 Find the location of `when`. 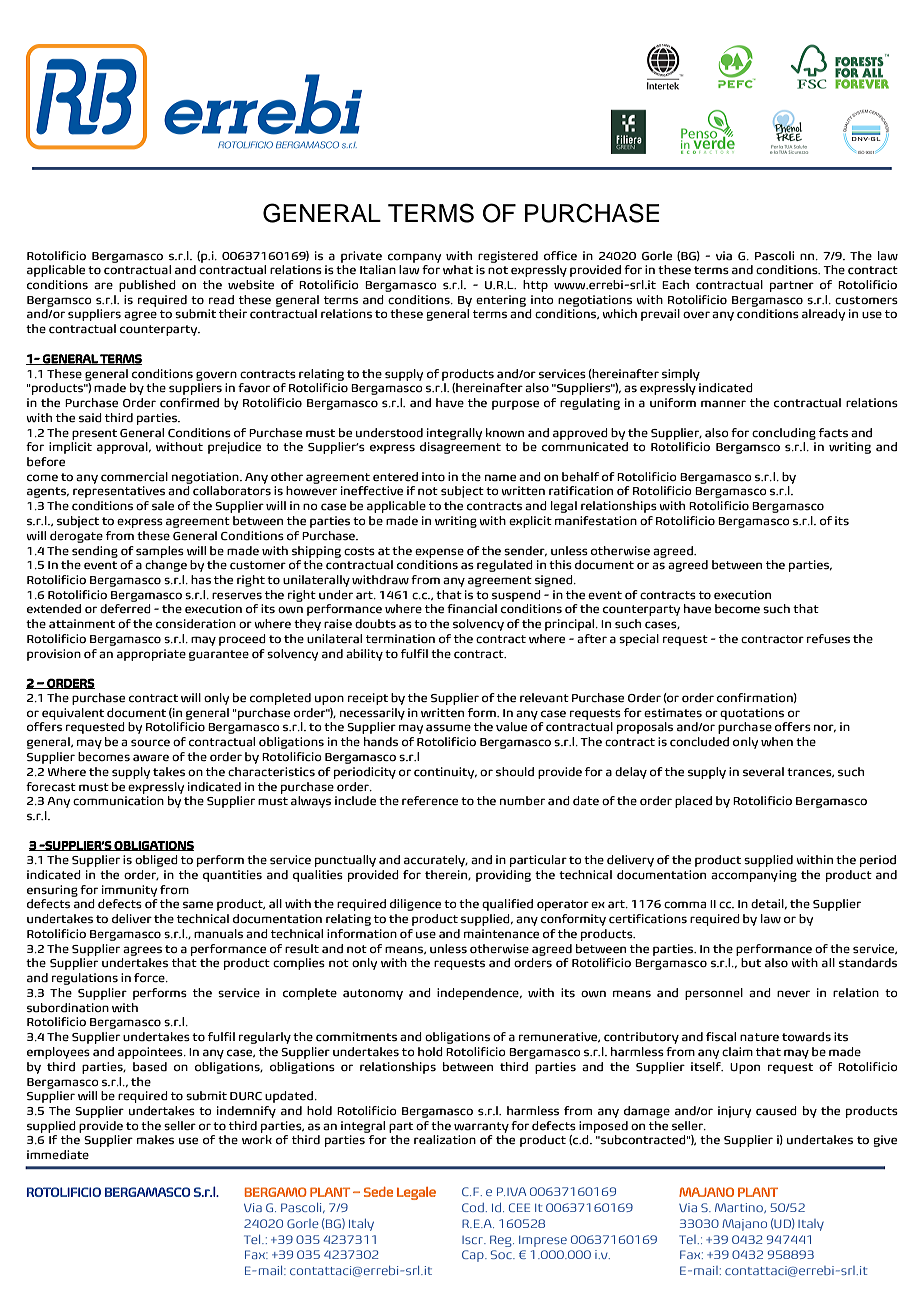

when is located at coordinates (777, 742).
